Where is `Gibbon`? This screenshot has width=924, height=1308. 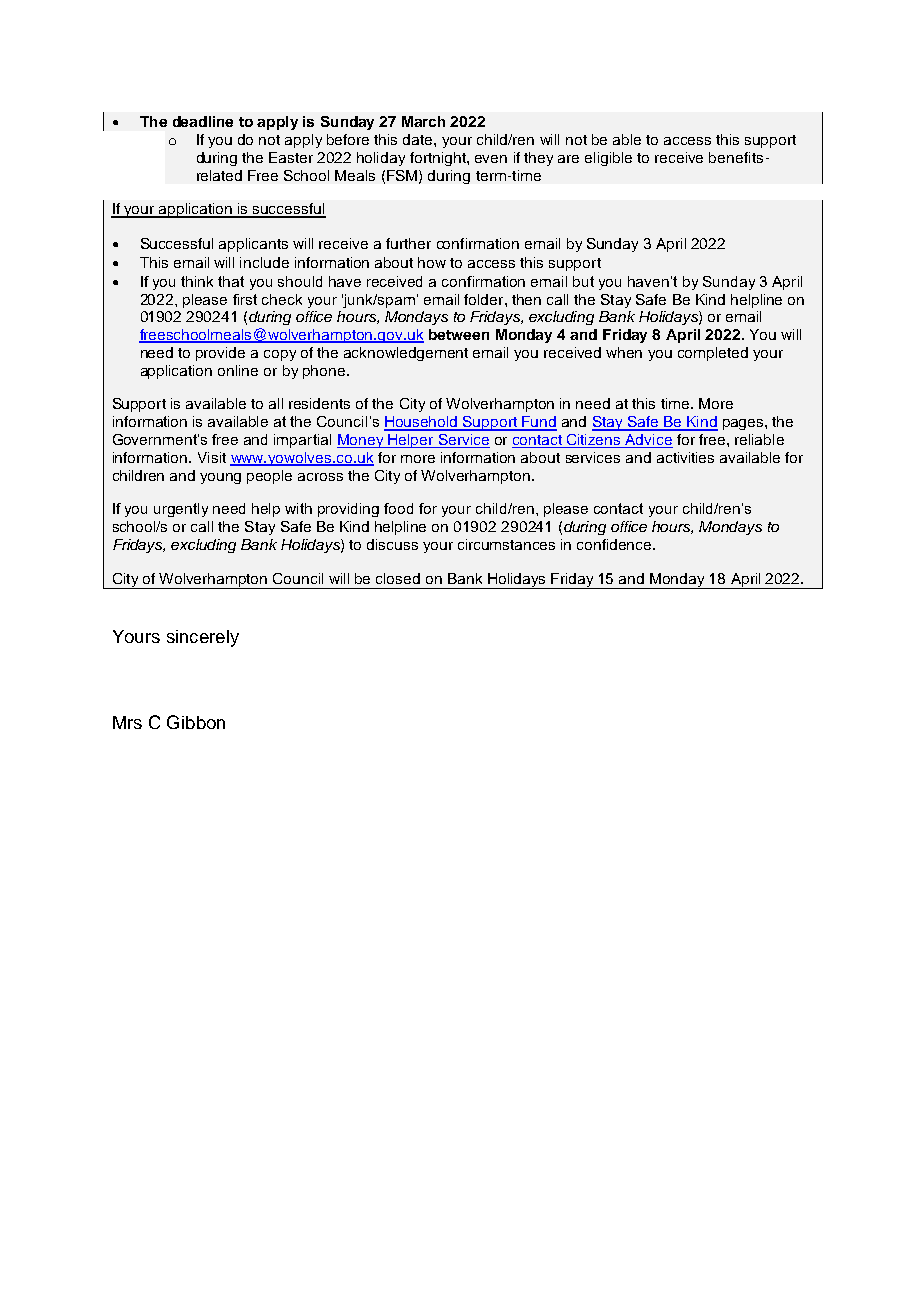
Gibbon is located at coordinates (196, 722).
